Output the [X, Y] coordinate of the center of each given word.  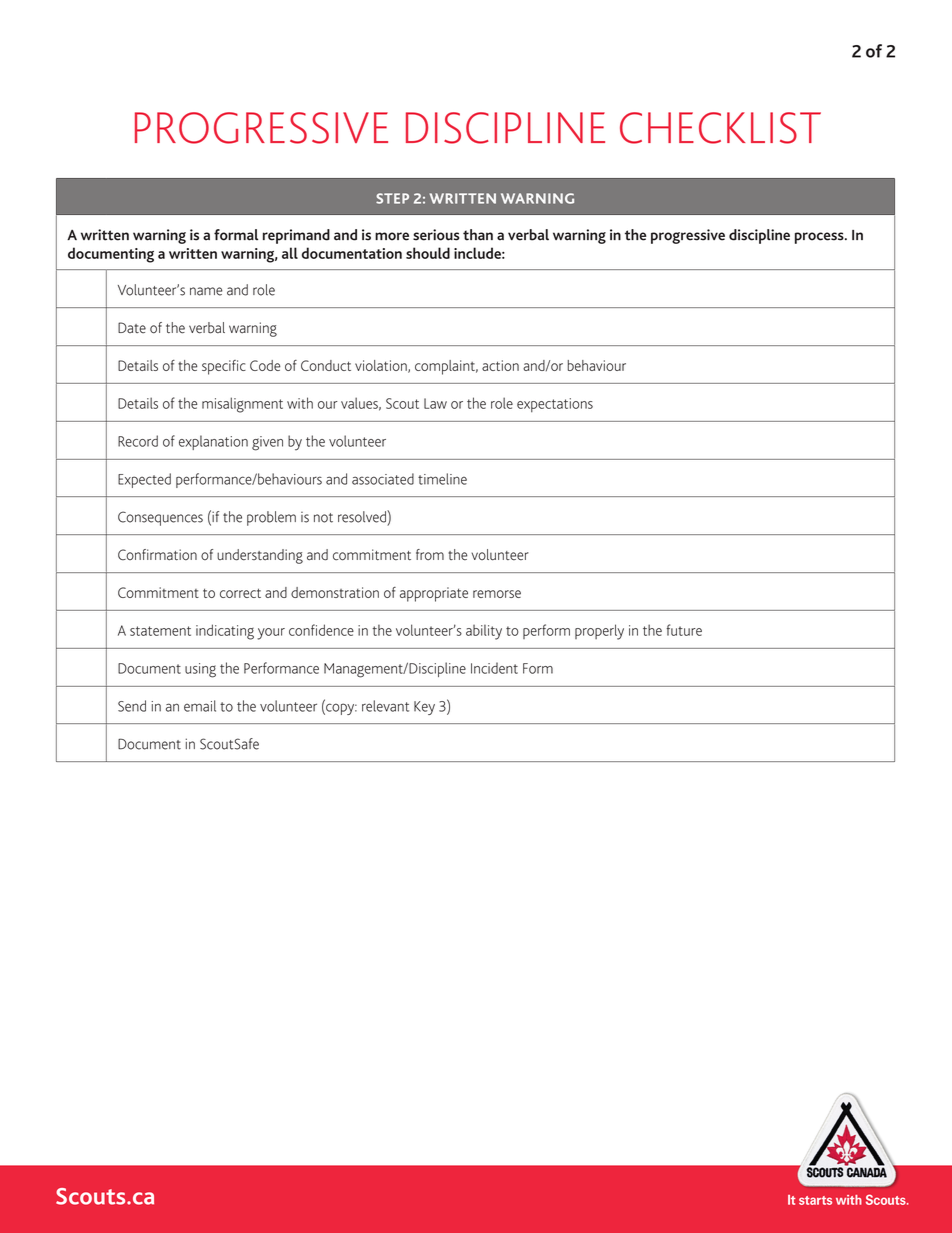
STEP [392, 198]
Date [132, 327]
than [478, 235]
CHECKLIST [720, 128]
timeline [442, 479]
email [200, 706]
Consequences [160, 518]
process [820, 238]
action [500, 365]
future [684, 630]
